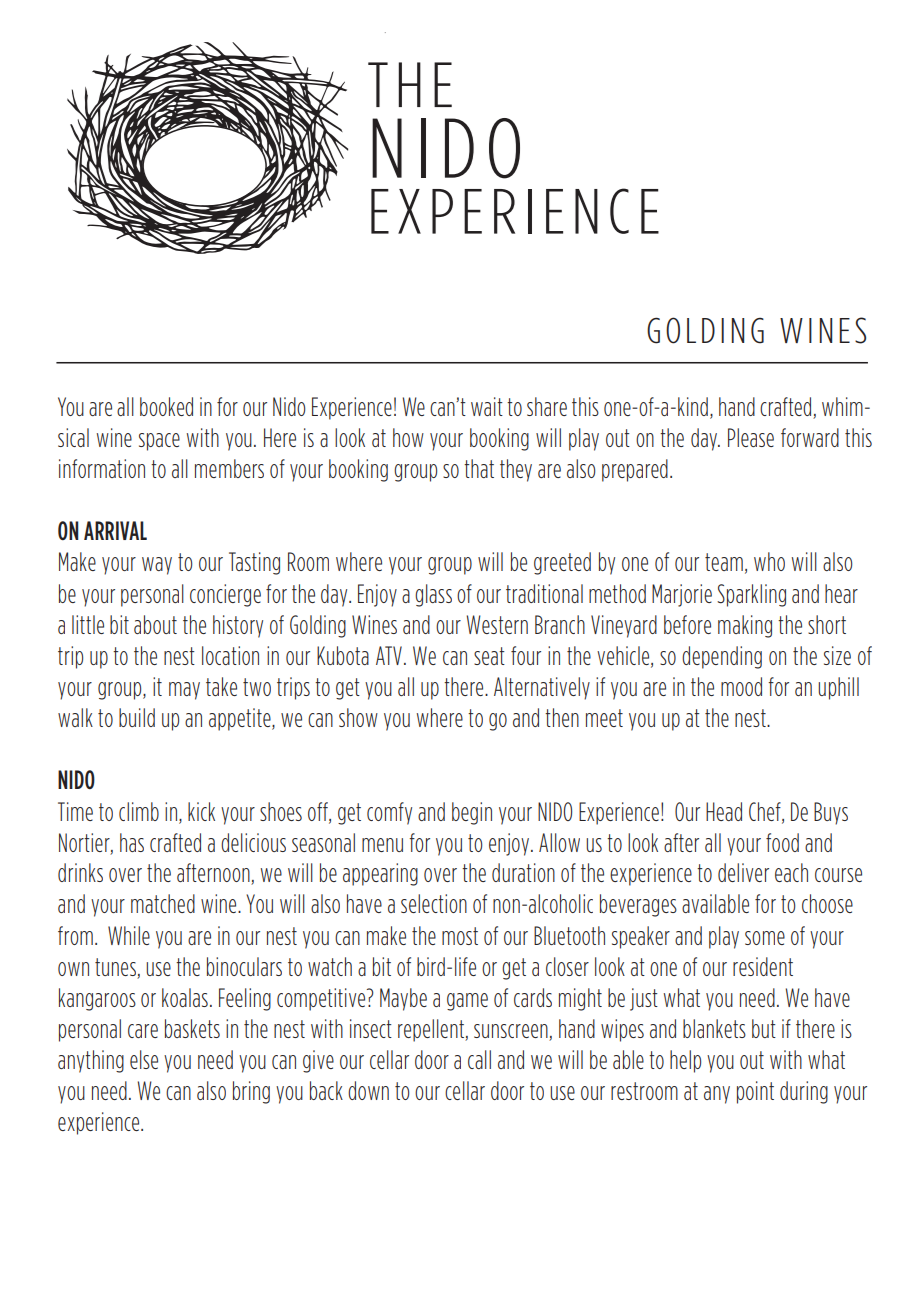 This page has height=1308, width=924. Describe the element at coordinates (724, 811) in the page. I see `Head` at that location.
